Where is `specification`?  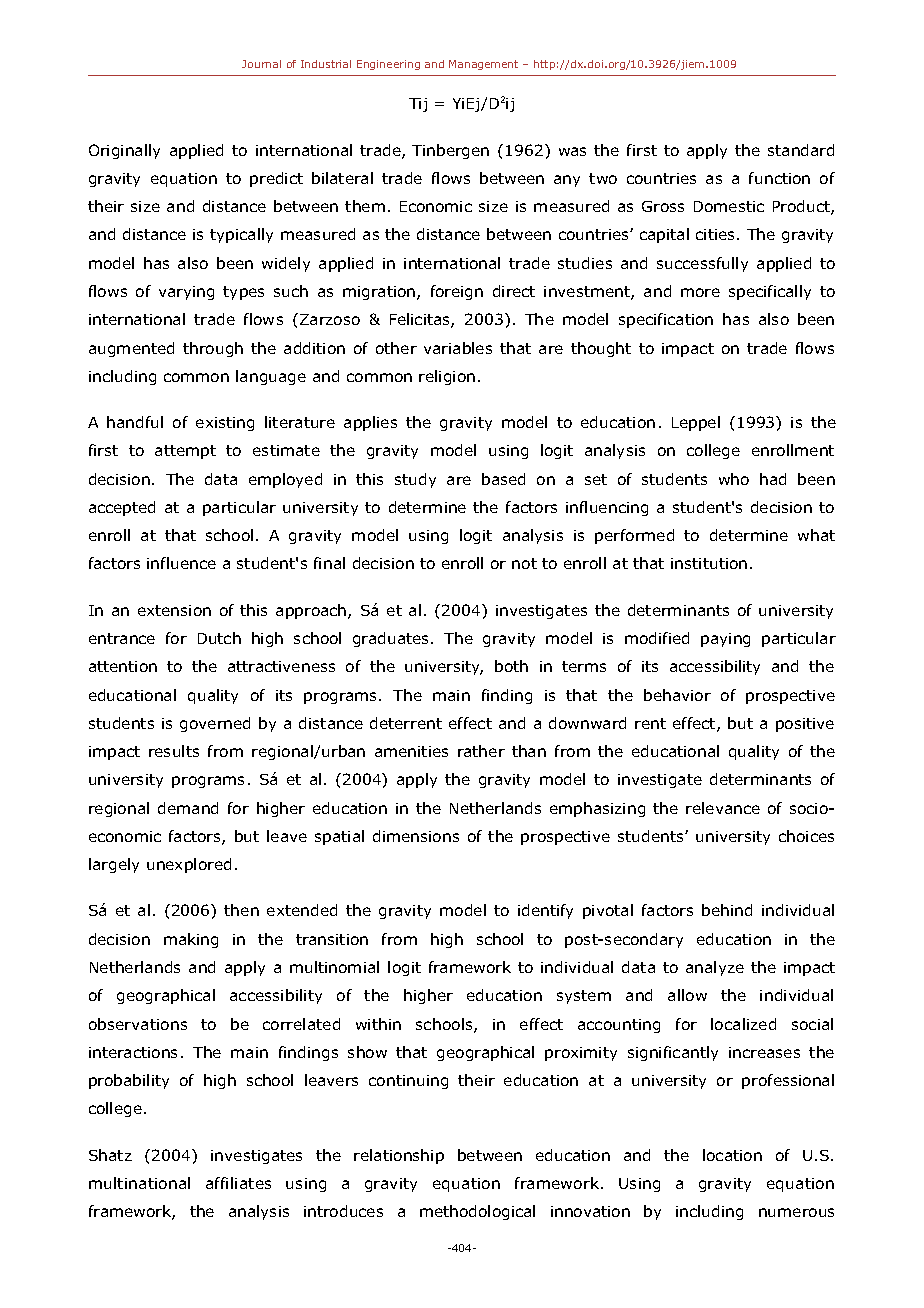 specification is located at coordinates (666, 320).
